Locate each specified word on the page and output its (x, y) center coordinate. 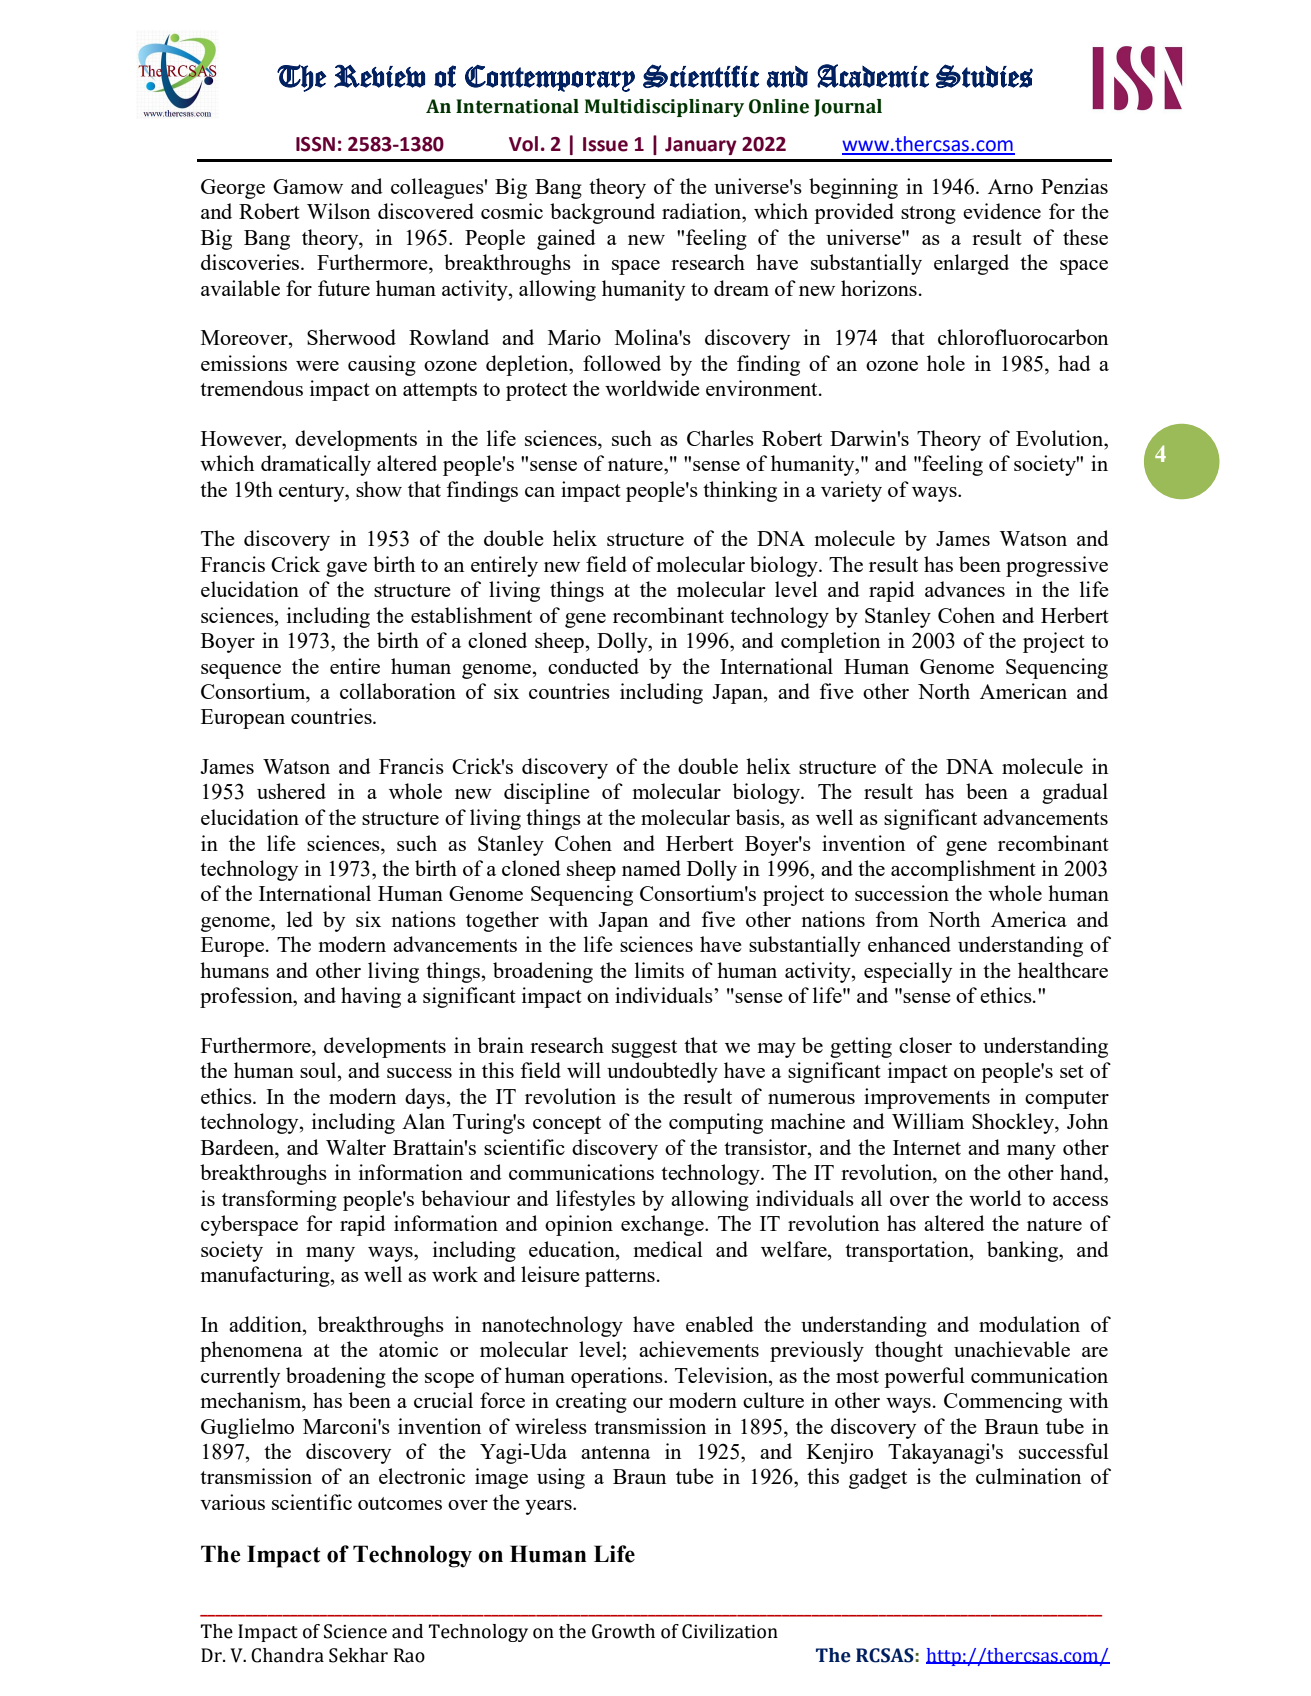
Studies (984, 76)
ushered (291, 791)
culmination (1028, 1476)
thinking (740, 491)
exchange (663, 1225)
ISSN (315, 144)
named (651, 868)
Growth (623, 1631)
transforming (279, 1200)
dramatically (316, 465)
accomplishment (963, 870)
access (1080, 1201)
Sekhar (358, 1655)
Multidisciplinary (664, 108)
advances (965, 589)
